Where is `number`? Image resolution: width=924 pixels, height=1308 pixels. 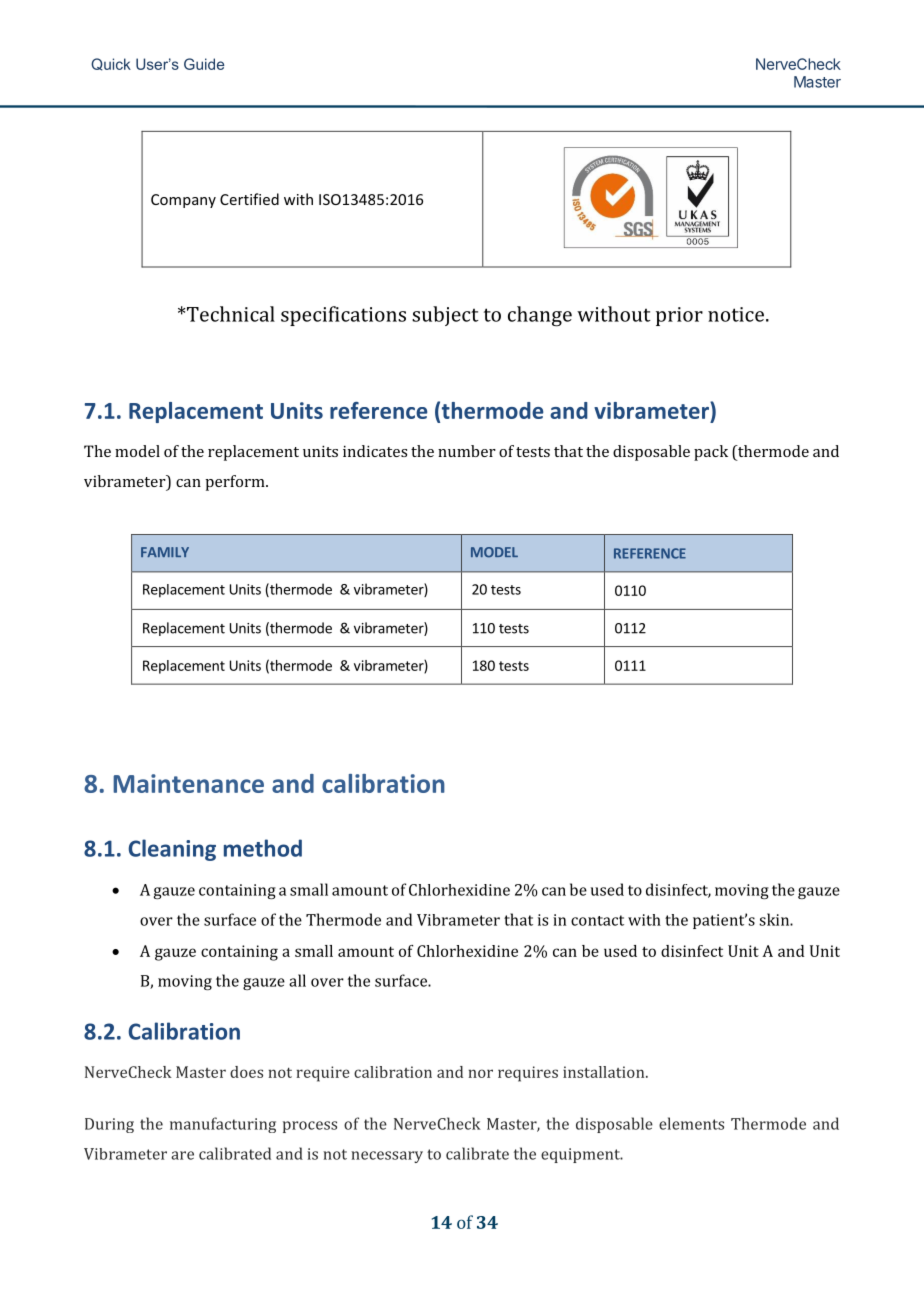
number is located at coordinates (467, 451).
